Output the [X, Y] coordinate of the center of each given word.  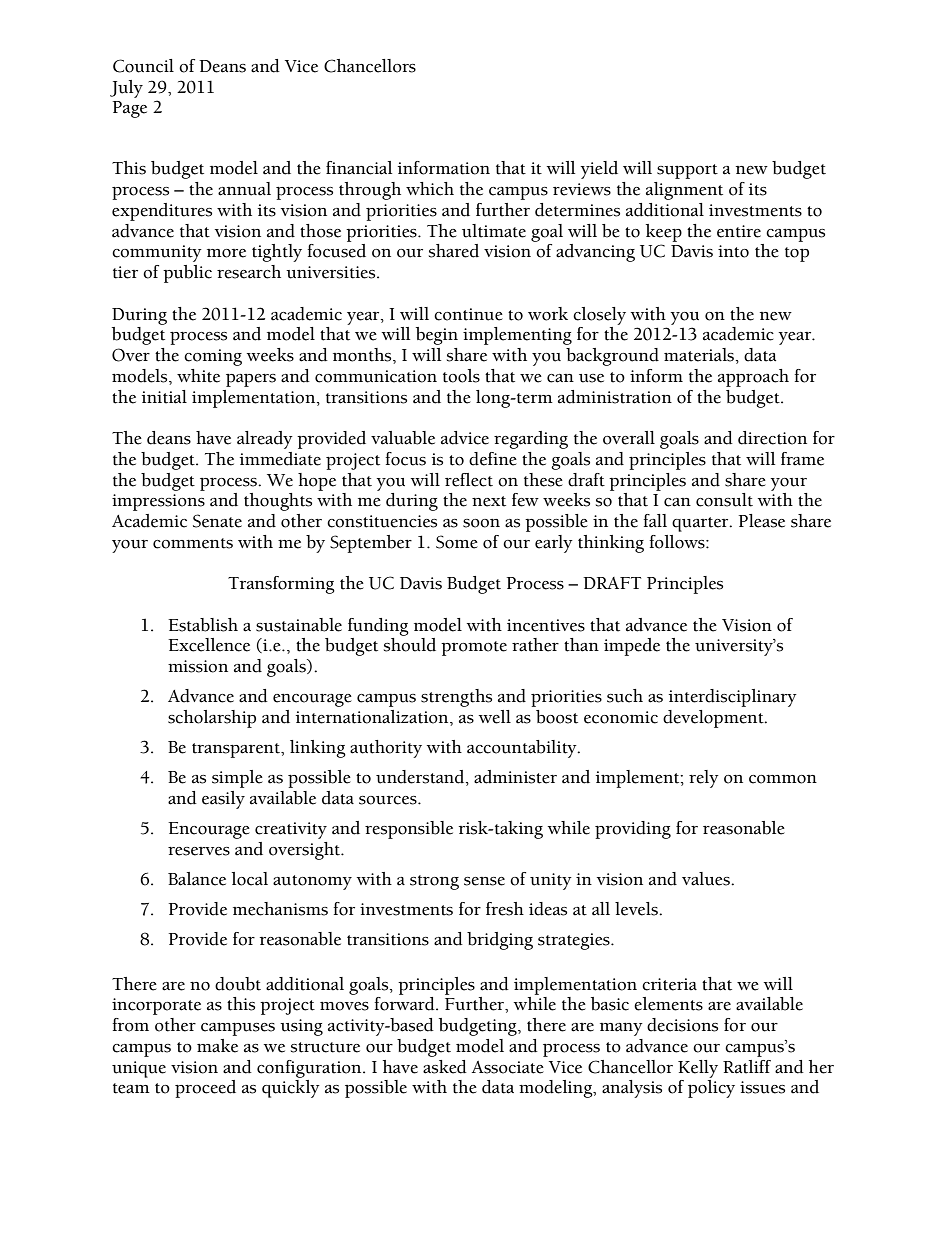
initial [164, 397]
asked [445, 1067]
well [495, 717]
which [430, 189]
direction [772, 438]
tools [461, 376]
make [217, 1046]
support [687, 171]
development [714, 719]
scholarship [212, 719]
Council [143, 66]
